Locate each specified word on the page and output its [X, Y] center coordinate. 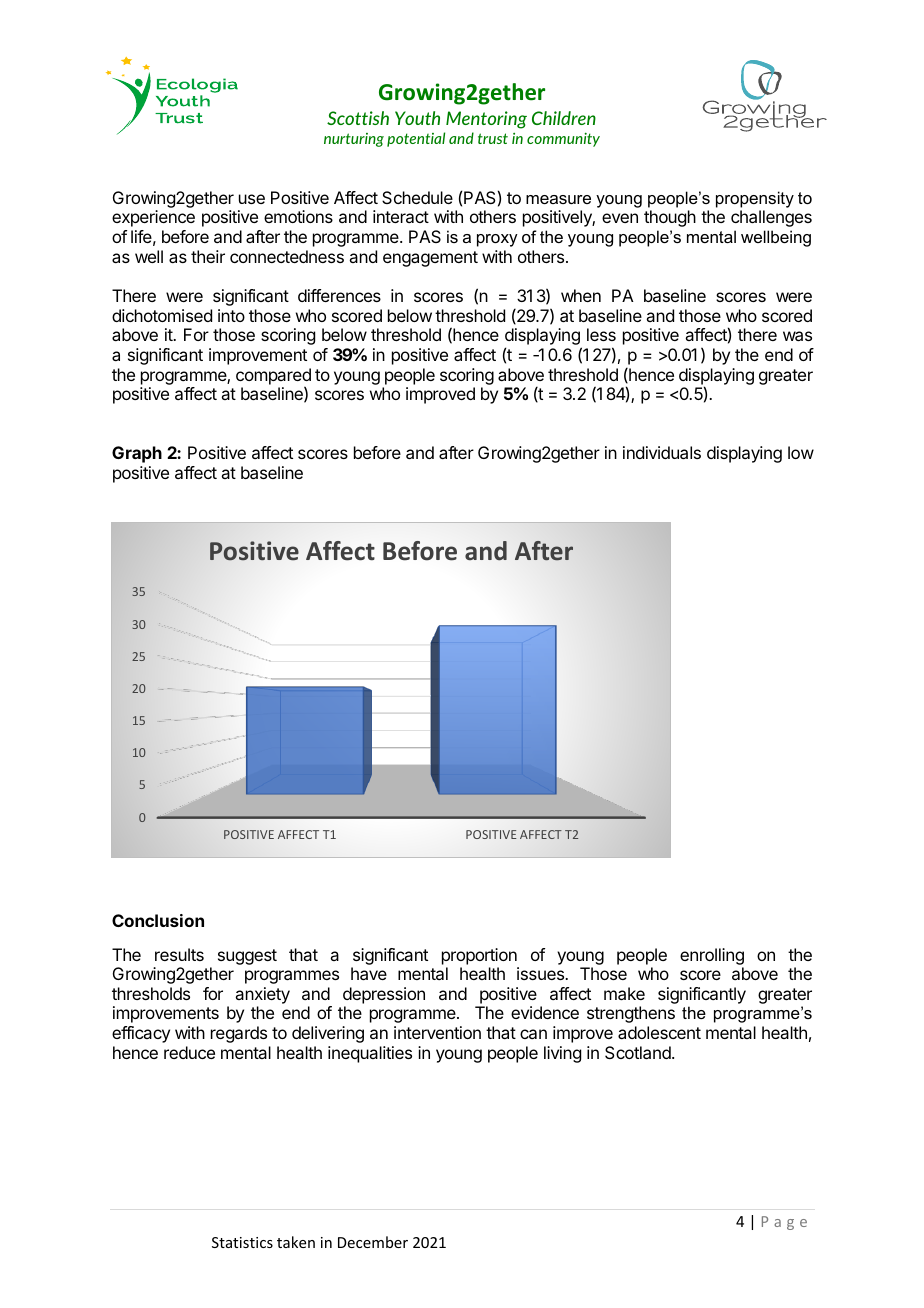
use [252, 199]
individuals [662, 452]
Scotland [639, 1052]
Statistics [242, 1242]
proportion [479, 956]
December [373, 1242]
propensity [755, 199]
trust [493, 138]
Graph [137, 454]
